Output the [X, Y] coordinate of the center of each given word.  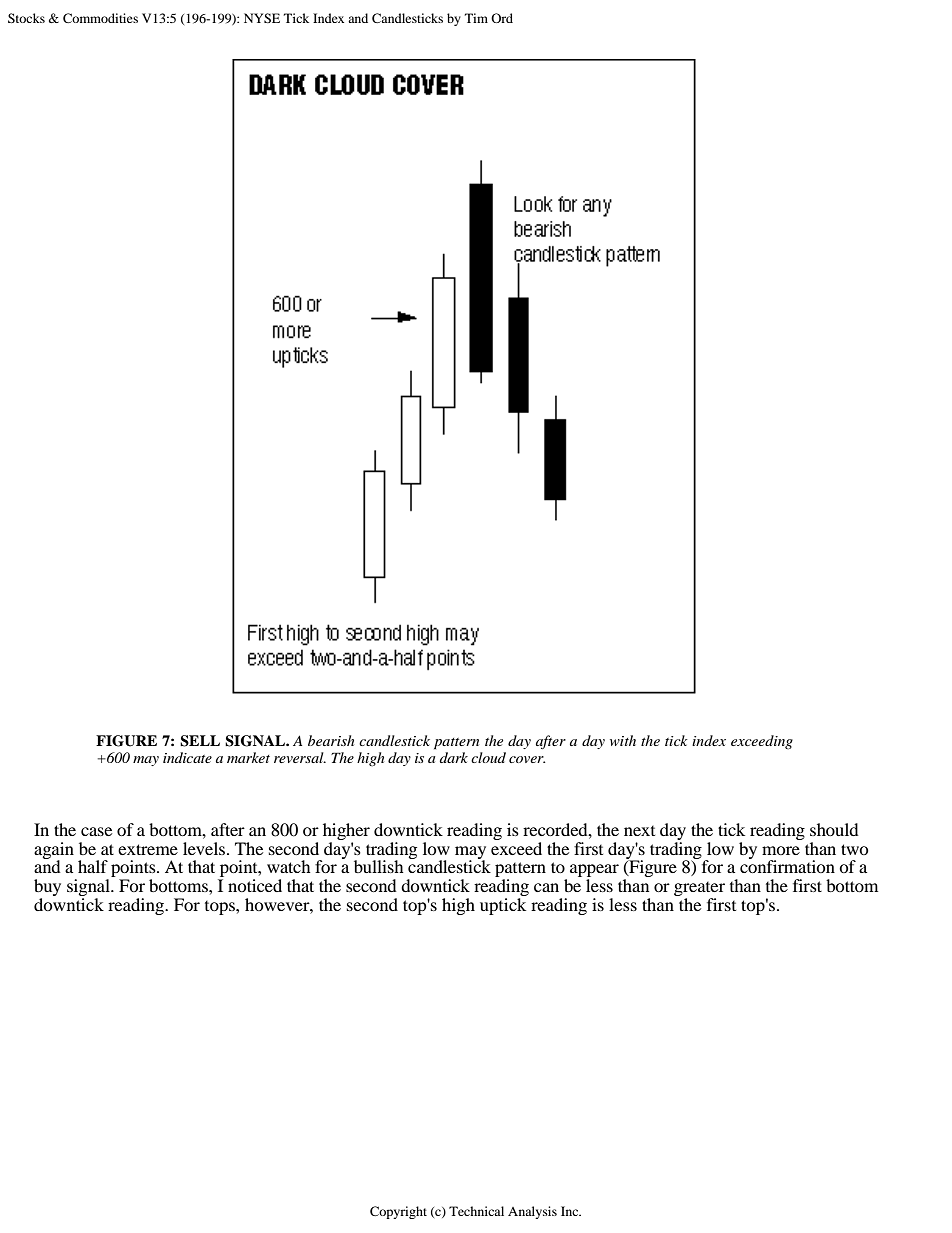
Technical [476, 1211]
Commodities [100, 18]
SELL [200, 741]
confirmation [787, 865]
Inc [571, 1211]
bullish [379, 866]
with [623, 740]
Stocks [26, 18]
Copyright [398, 1212]
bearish [331, 740]
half [93, 866]
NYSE [262, 18]
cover [527, 759]
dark [454, 757]
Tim [476, 18]
